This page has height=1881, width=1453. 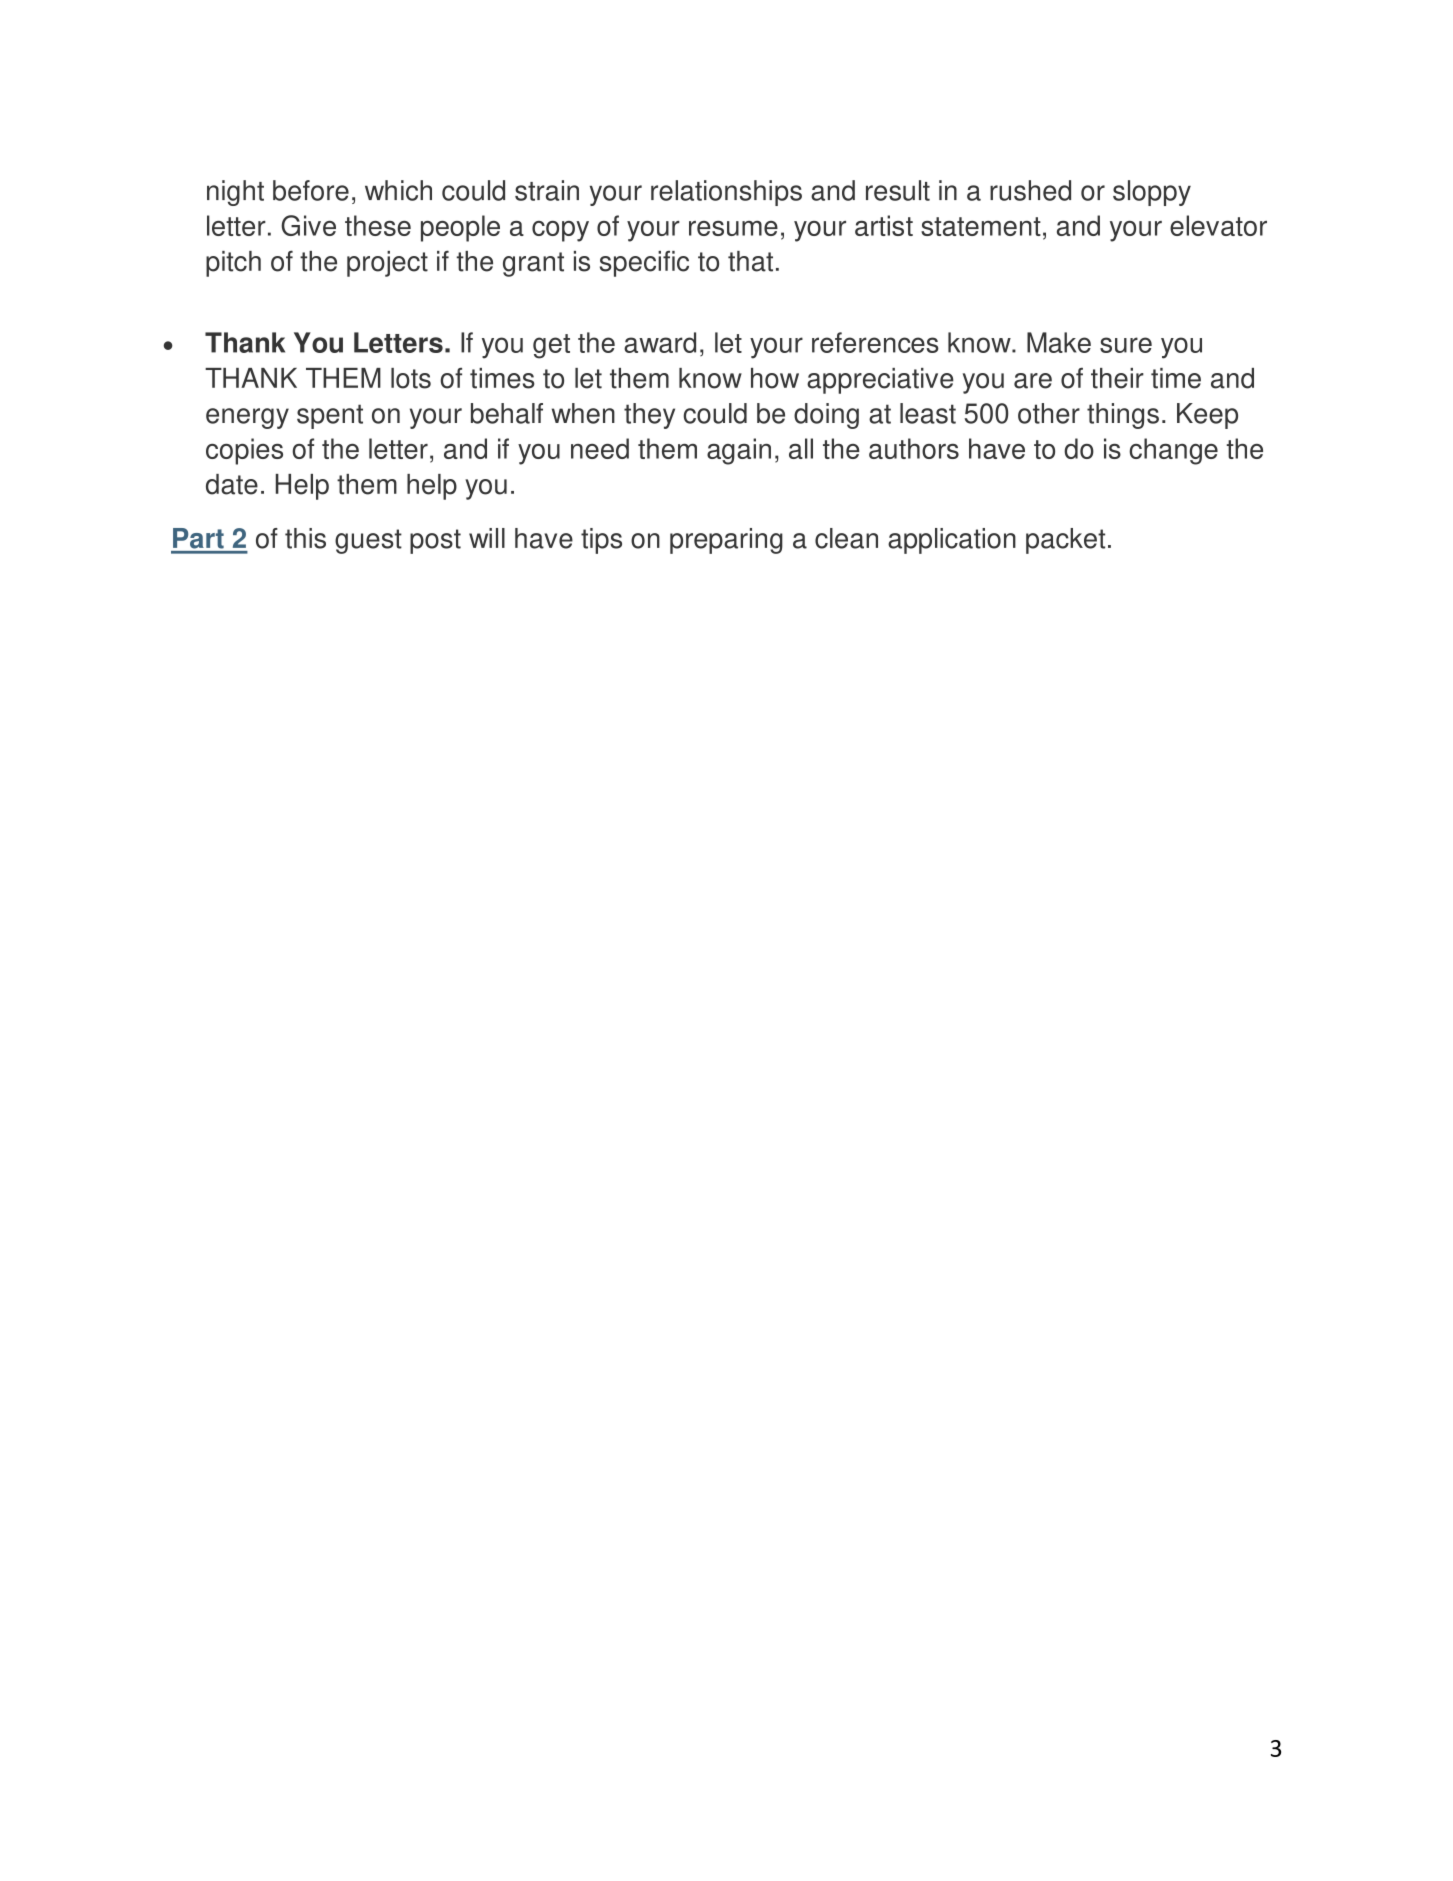 I want to click on sloppy, so click(x=1152, y=193).
